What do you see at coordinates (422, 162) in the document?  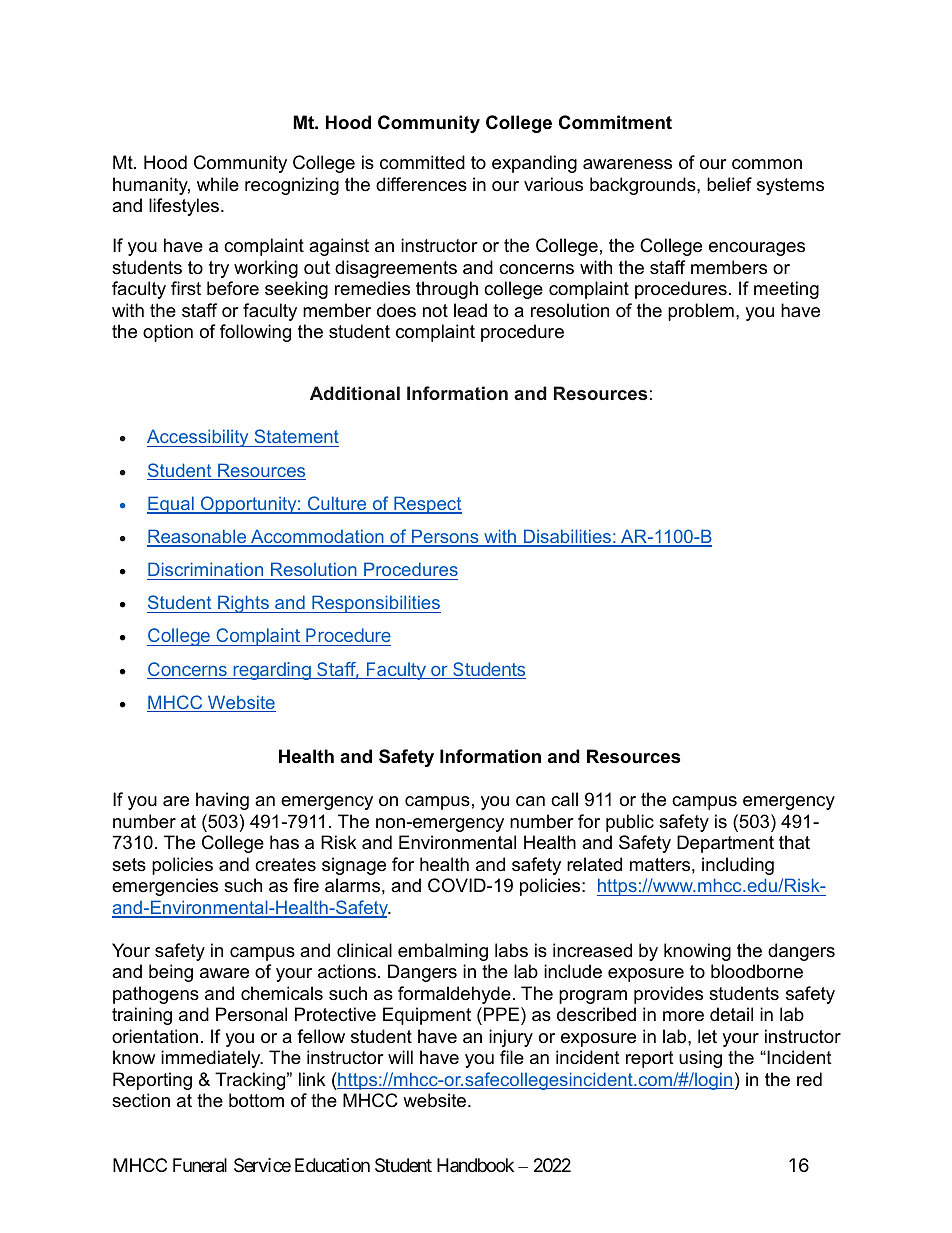 I see `committed` at bounding box center [422, 162].
